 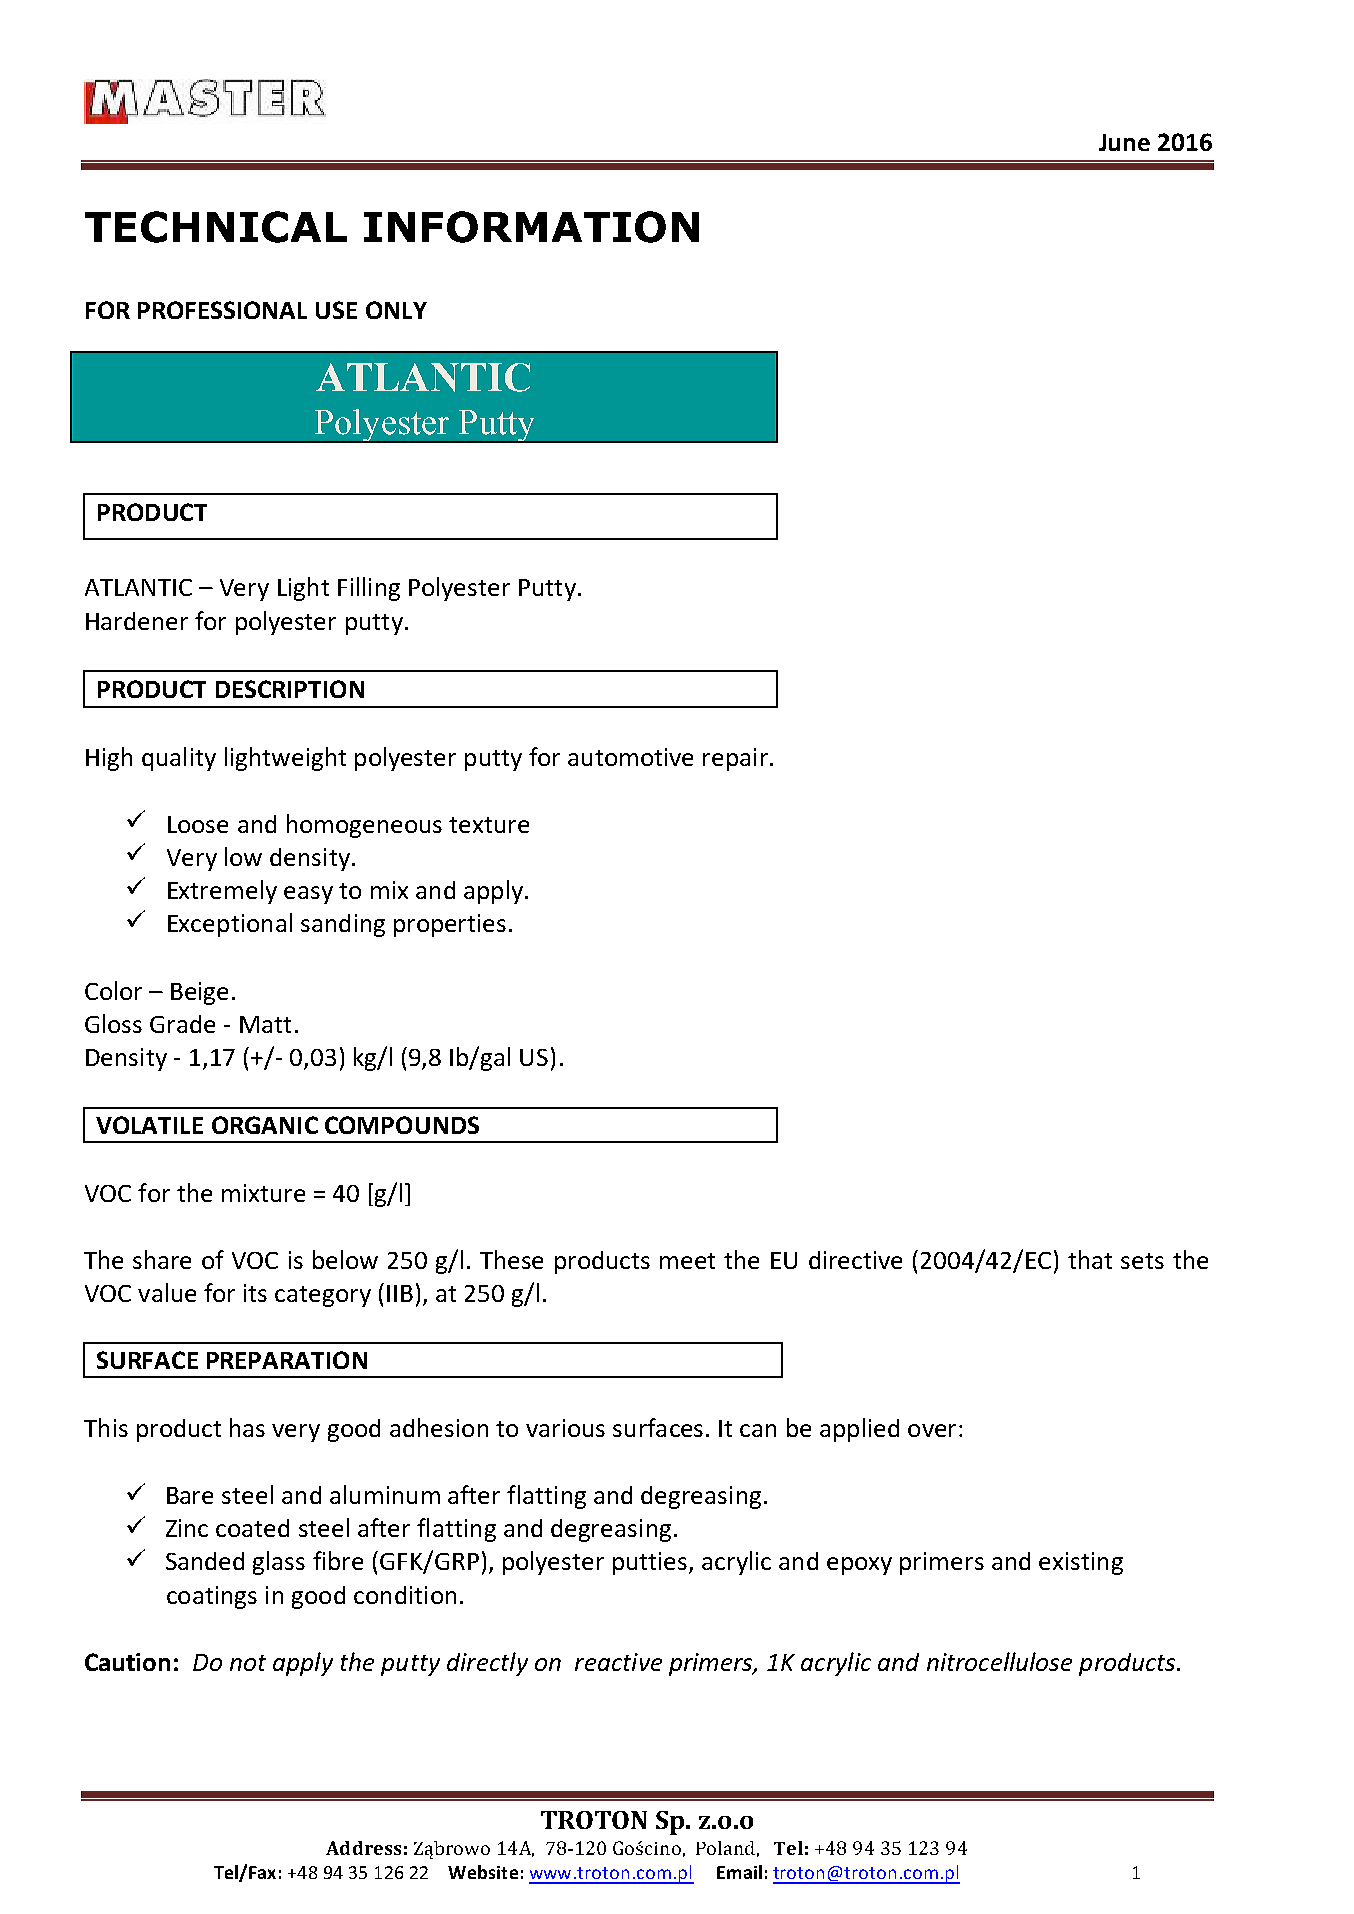 What do you see at coordinates (247, 1427) in the screenshot?
I see `has` at bounding box center [247, 1427].
